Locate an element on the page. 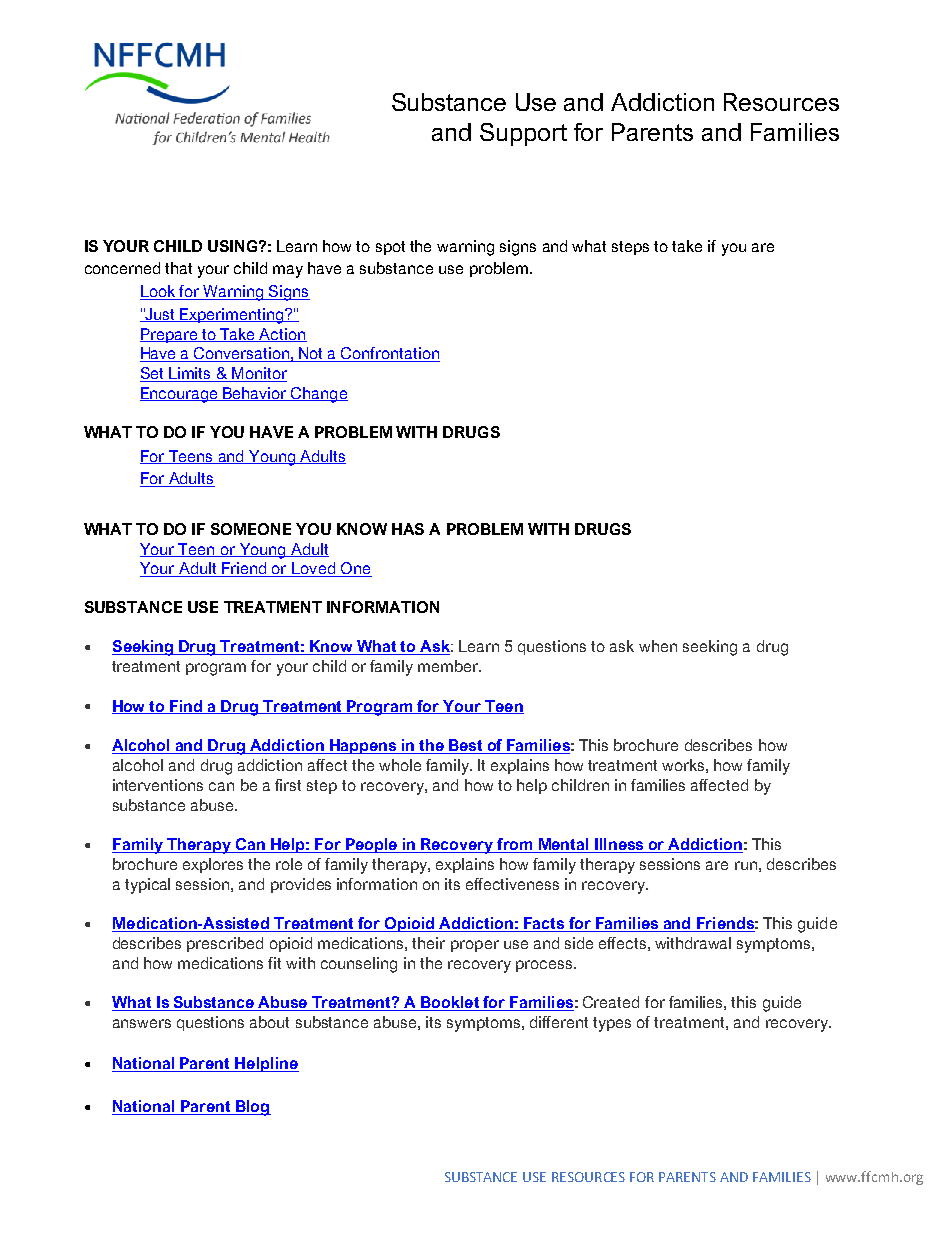  Find is located at coordinates (187, 707).
